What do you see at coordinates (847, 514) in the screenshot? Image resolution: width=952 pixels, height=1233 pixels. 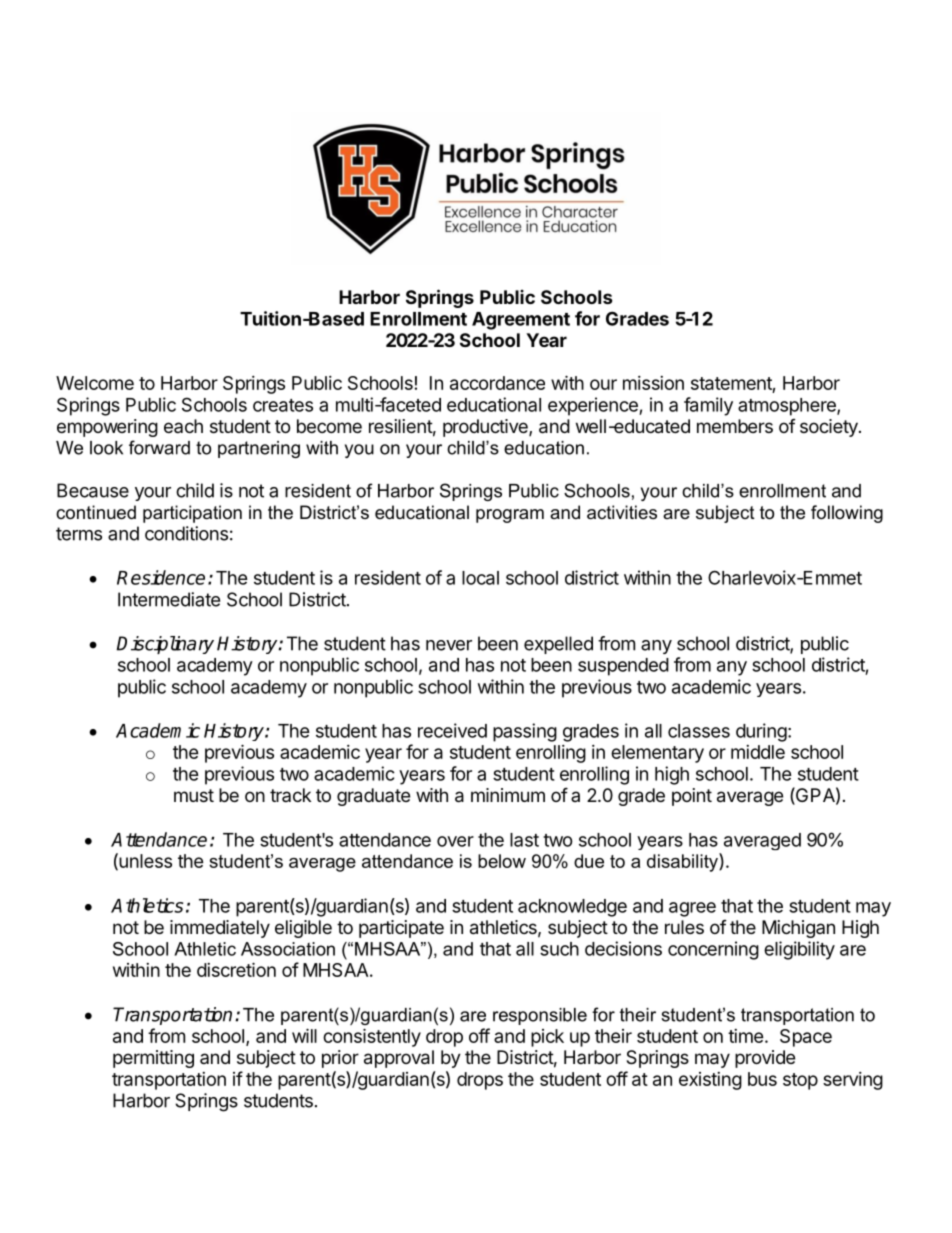 I see `following` at bounding box center [847, 514].
